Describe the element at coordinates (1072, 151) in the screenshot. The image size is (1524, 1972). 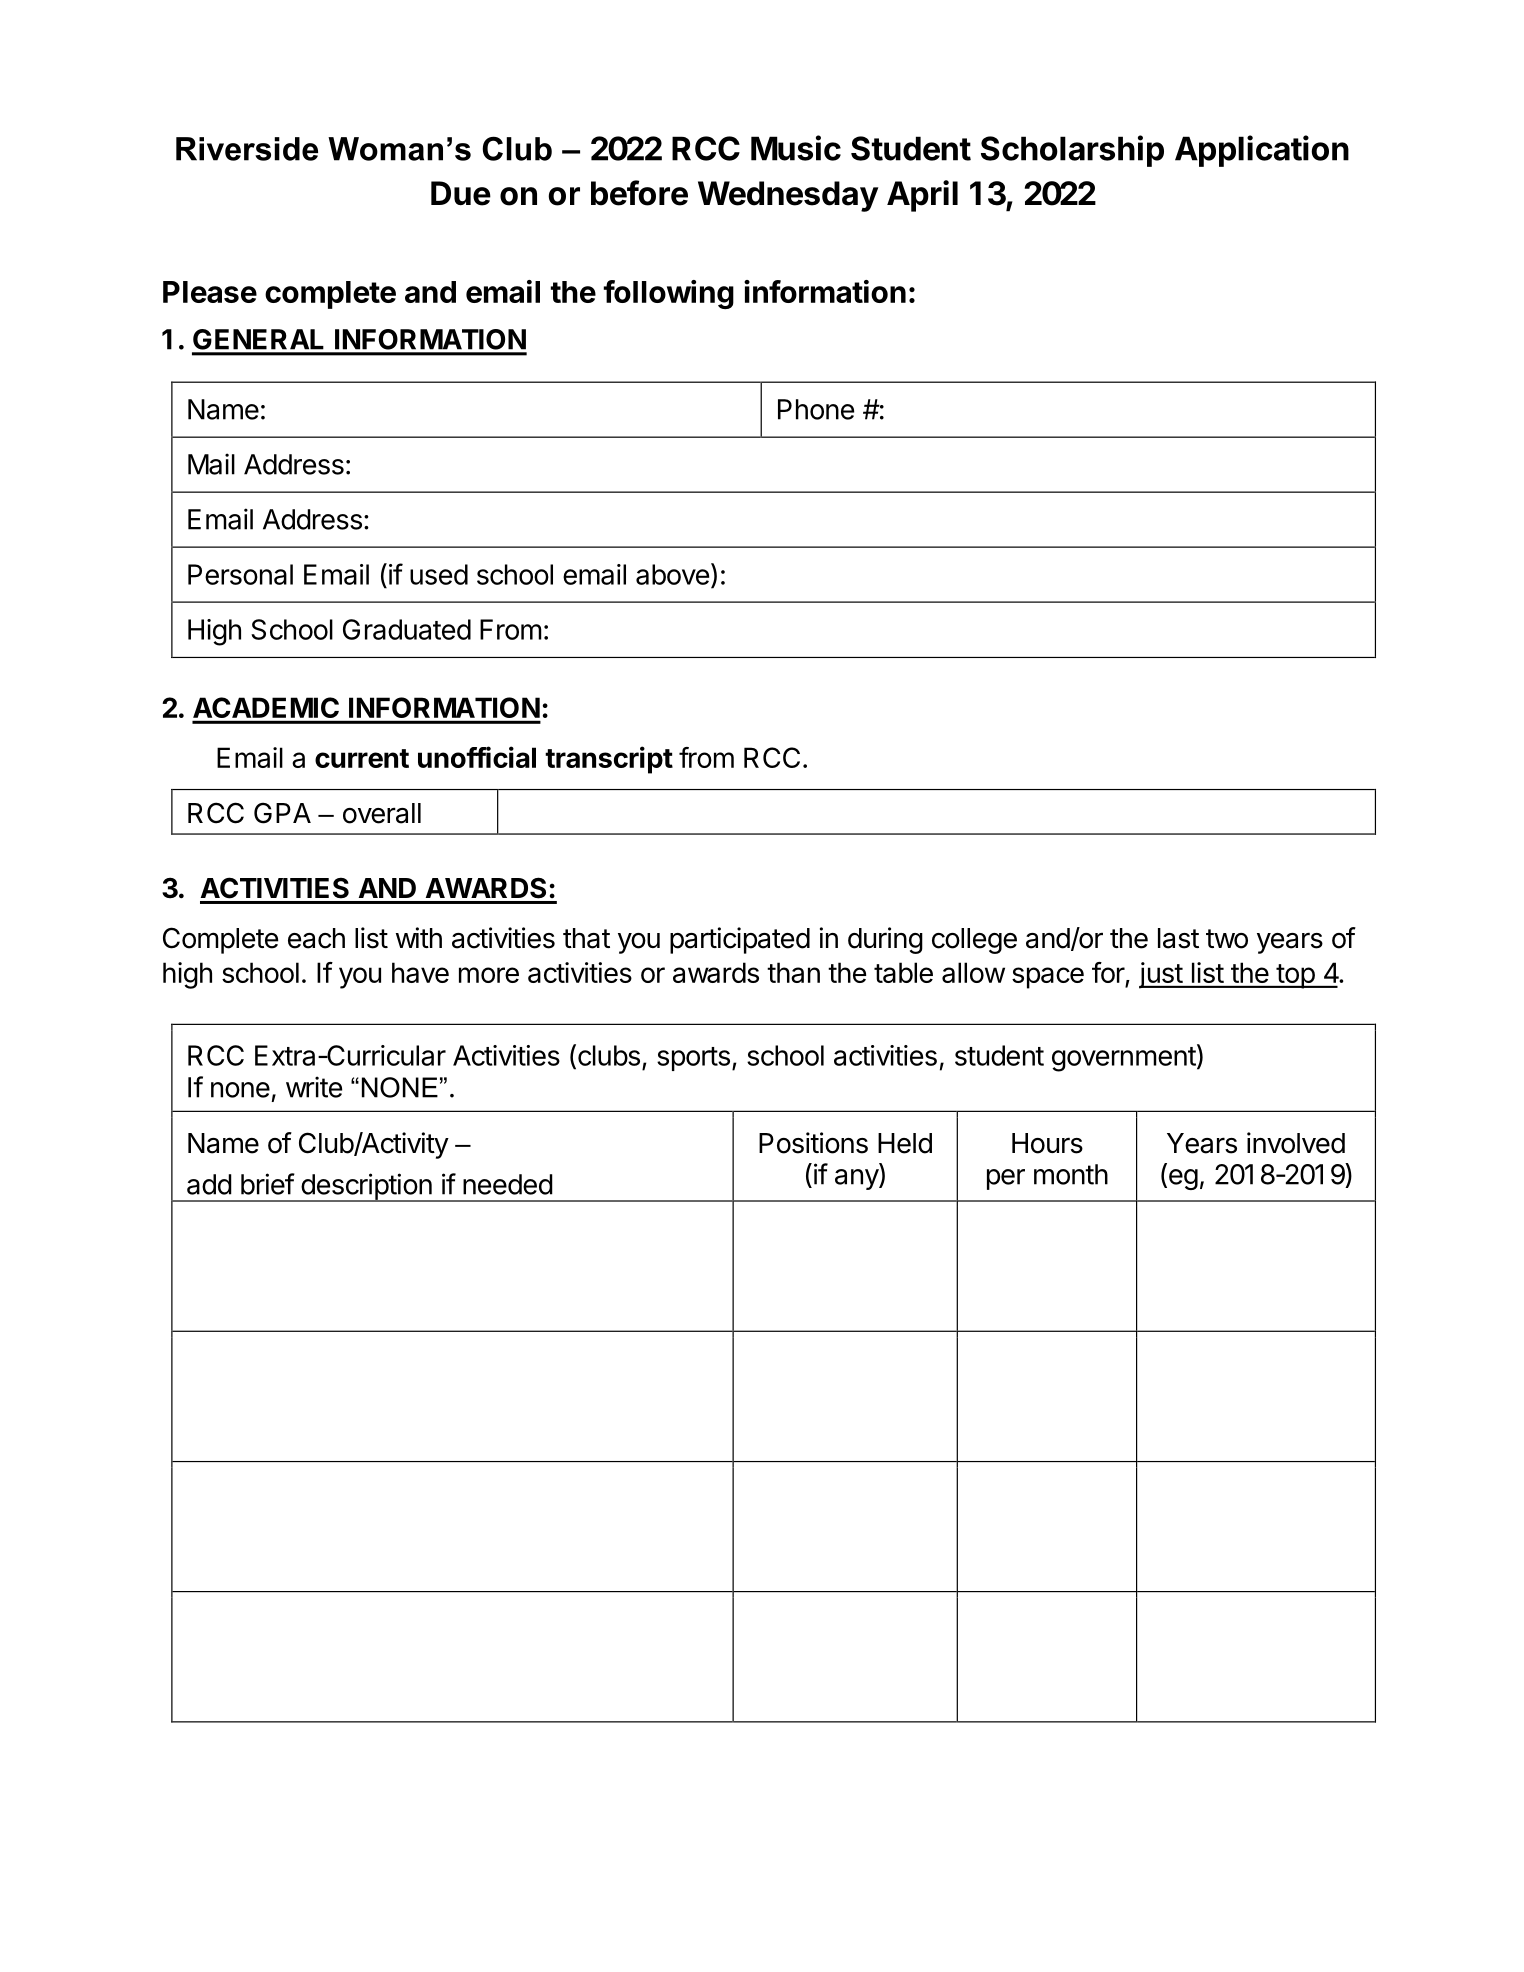
I see `Scholarship` at that location.
